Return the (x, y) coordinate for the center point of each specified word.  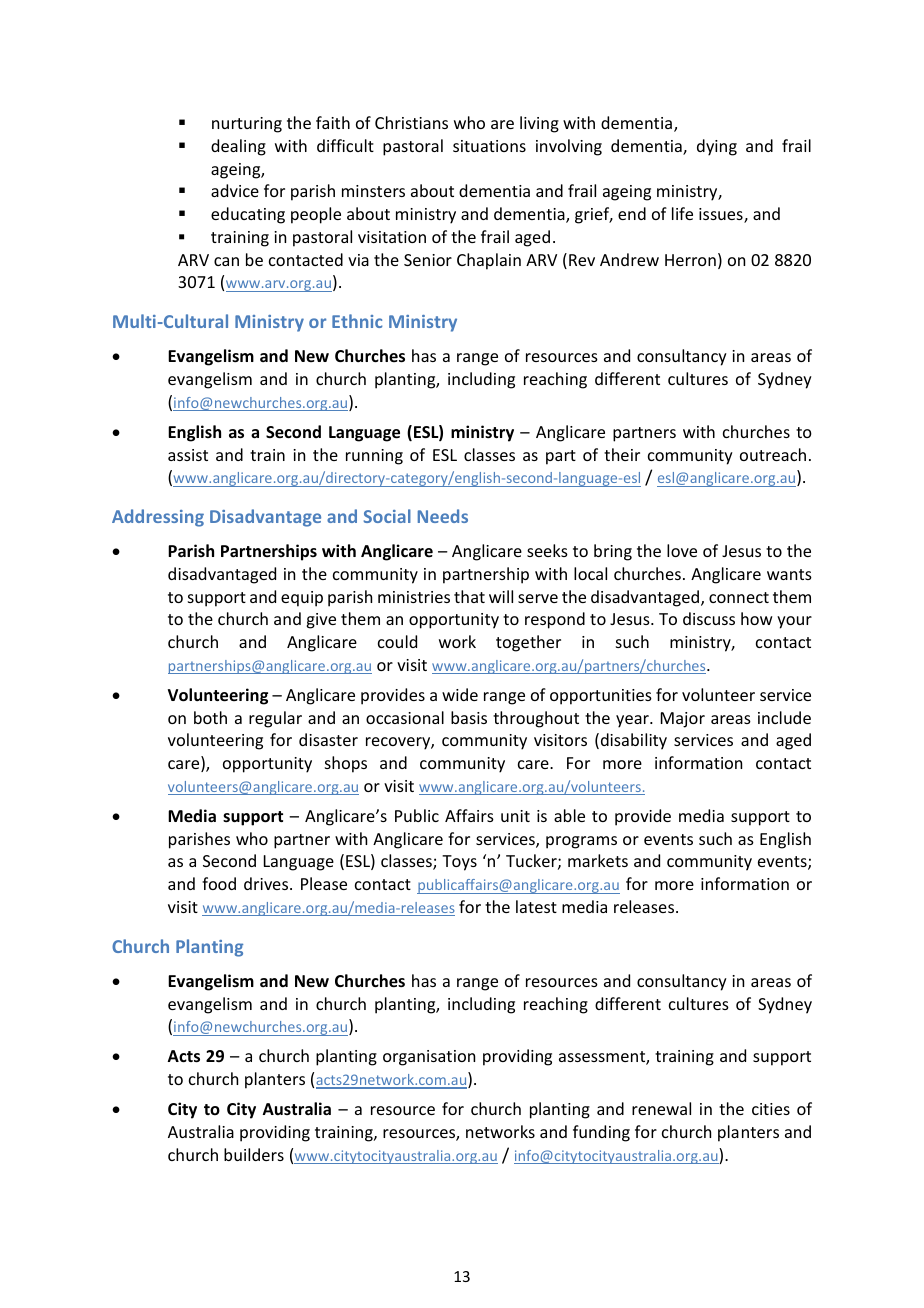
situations (489, 146)
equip (302, 599)
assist (188, 455)
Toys (459, 863)
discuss (709, 618)
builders (254, 1154)
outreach (773, 454)
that (469, 596)
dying (717, 147)
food (219, 883)
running (374, 457)
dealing (238, 147)
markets (598, 860)
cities (771, 1109)
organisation (429, 1058)
